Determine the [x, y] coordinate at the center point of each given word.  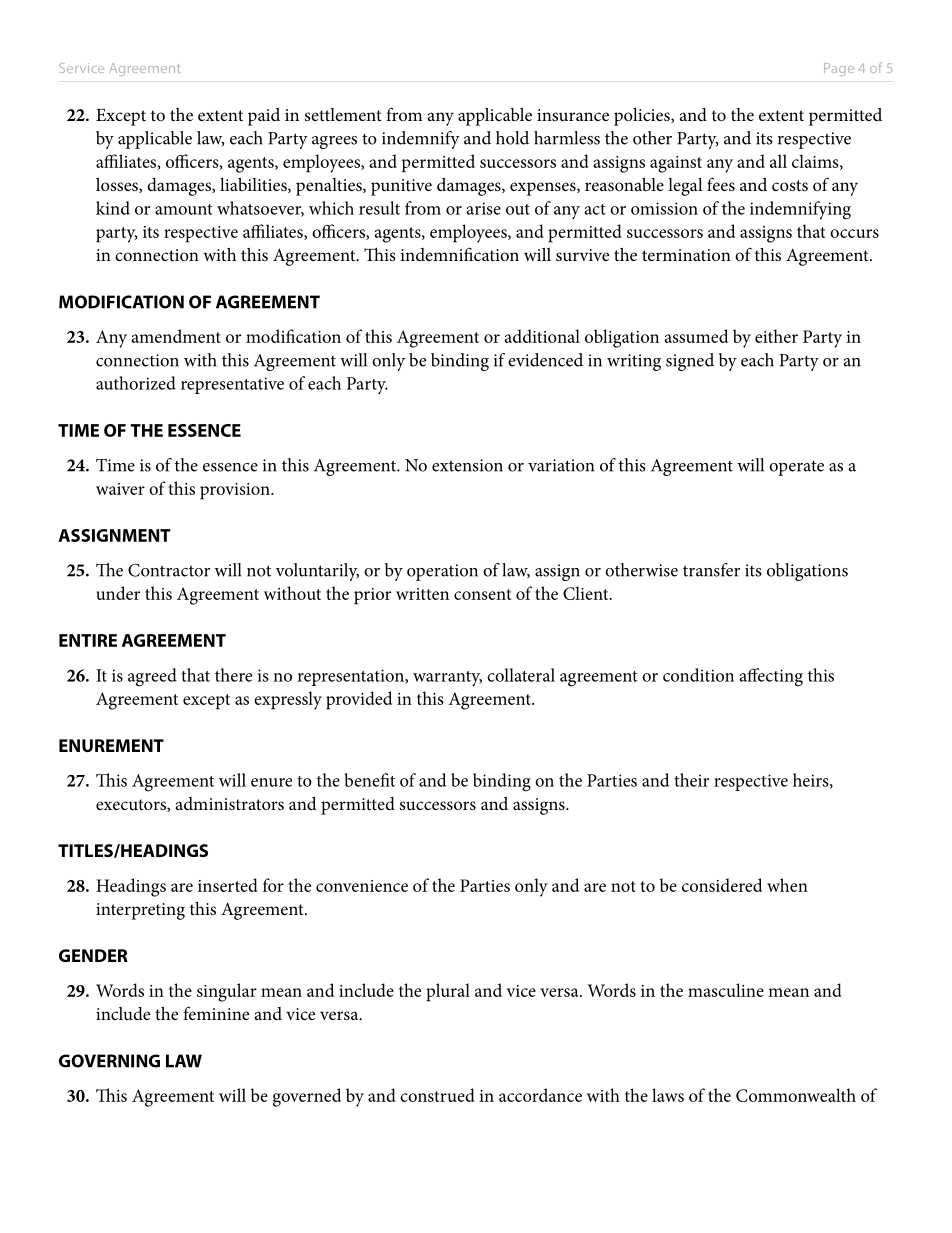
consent [482, 594]
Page [839, 69]
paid [264, 117]
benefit [369, 780]
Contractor [169, 570]
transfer [711, 570]
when [787, 885]
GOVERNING [109, 1061]
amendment [176, 336]
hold [512, 138]
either [776, 336]
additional [542, 336]
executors [132, 805]
